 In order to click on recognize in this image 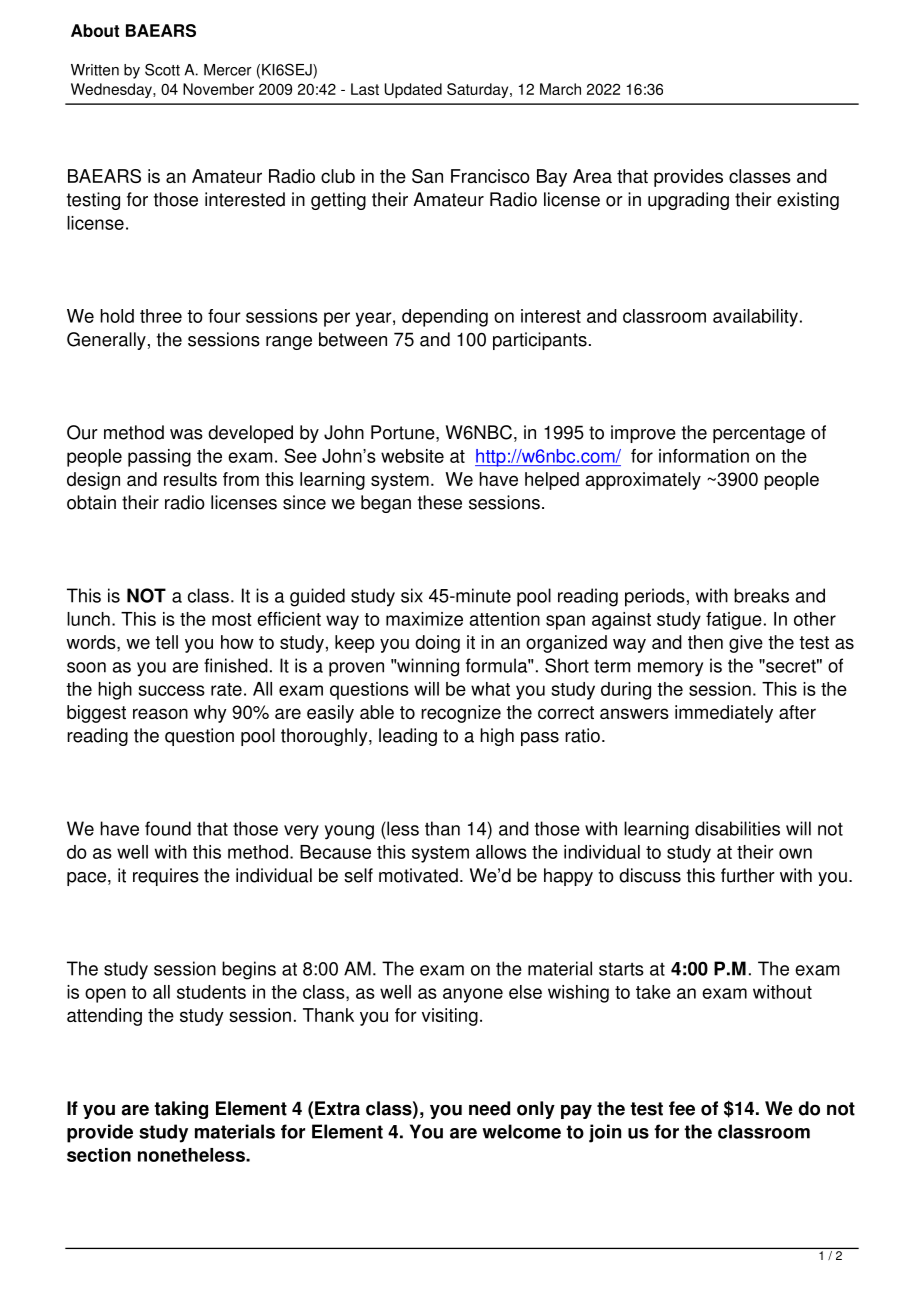, I will do `click(461, 714)`.
